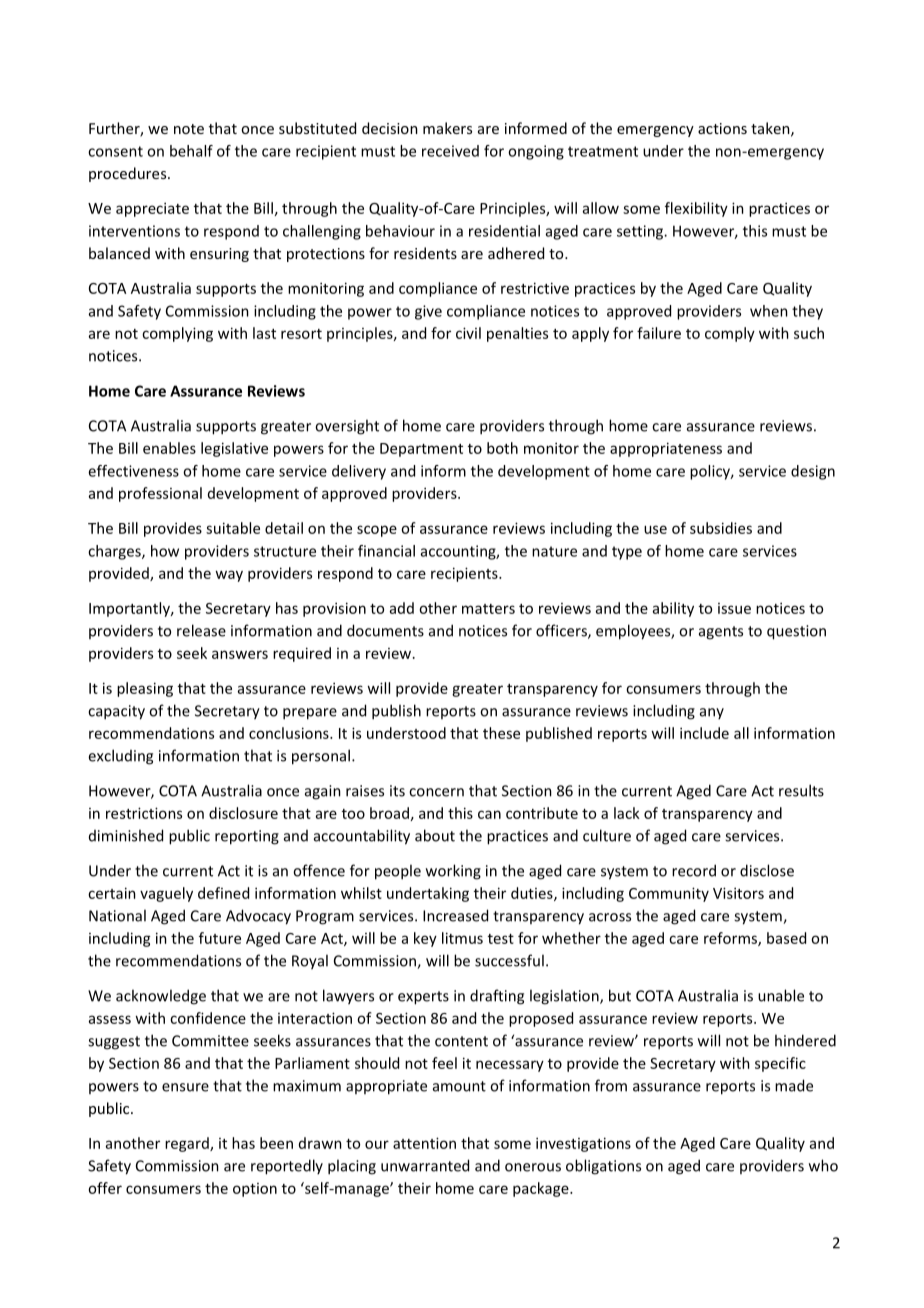  What do you see at coordinates (191, 151) in the screenshot?
I see `behalf` at bounding box center [191, 151].
